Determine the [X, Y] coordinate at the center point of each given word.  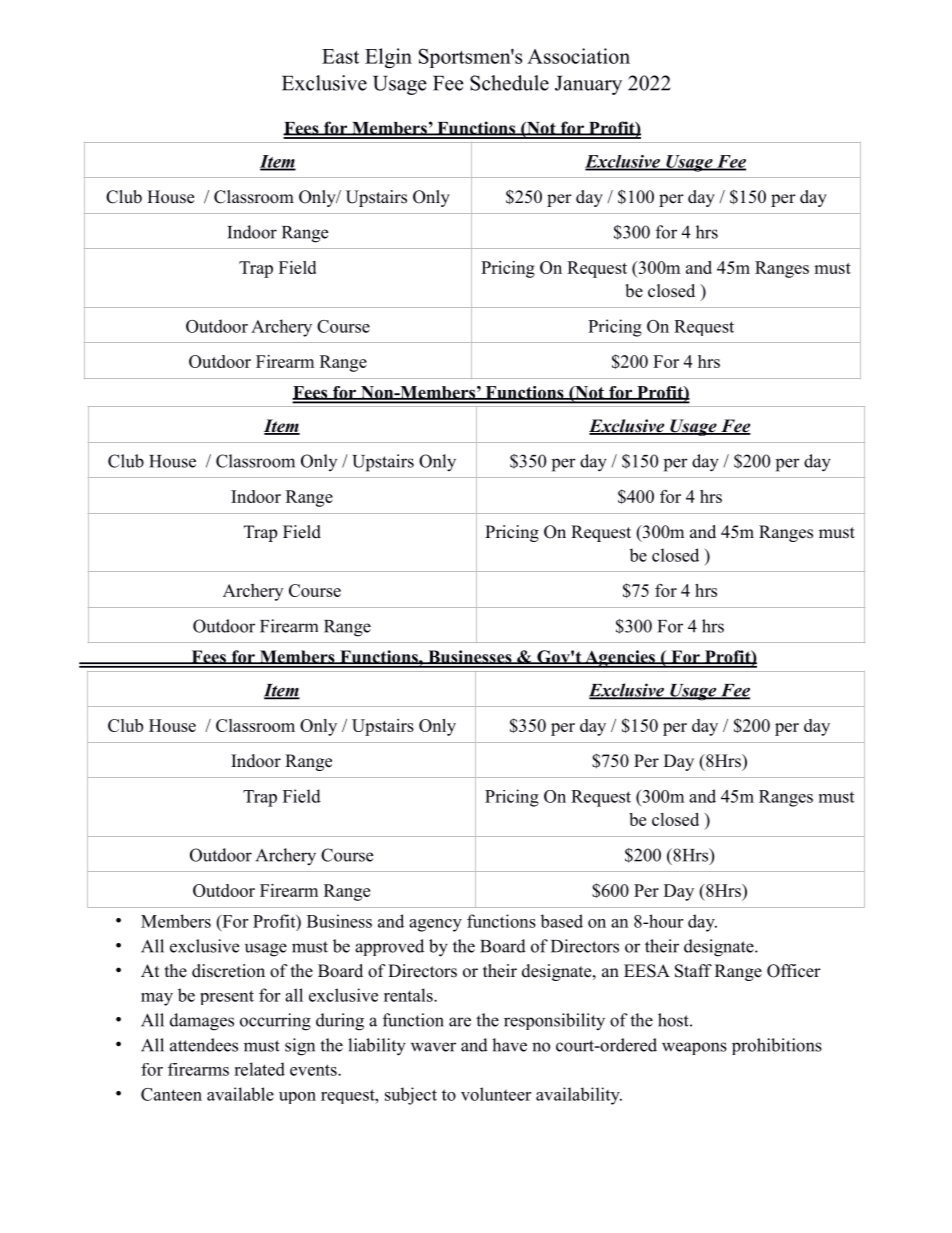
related [259, 1069]
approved [389, 947]
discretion [228, 971]
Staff [693, 971]
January [588, 85]
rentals [409, 995]
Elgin [388, 58]
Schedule [509, 83]
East [340, 56]
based [561, 921]
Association [578, 56]
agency [435, 925]
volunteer [496, 1094]
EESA [647, 971]
